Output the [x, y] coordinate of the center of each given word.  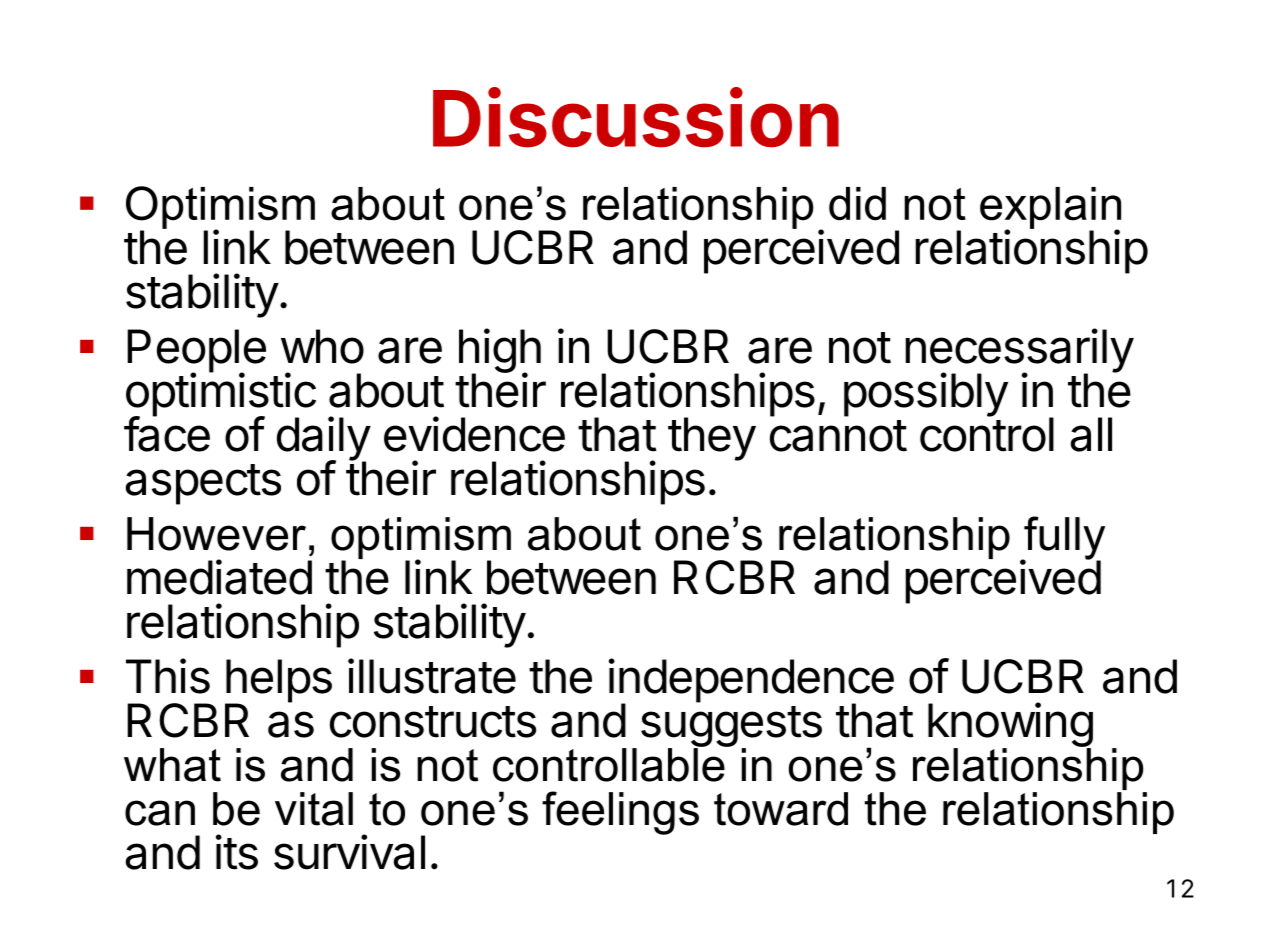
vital [314, 809]
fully [1063, 539]
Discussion [636, 118]
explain [1050, 209]
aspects [203, 484]
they [712, 439]
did [857, 204]
